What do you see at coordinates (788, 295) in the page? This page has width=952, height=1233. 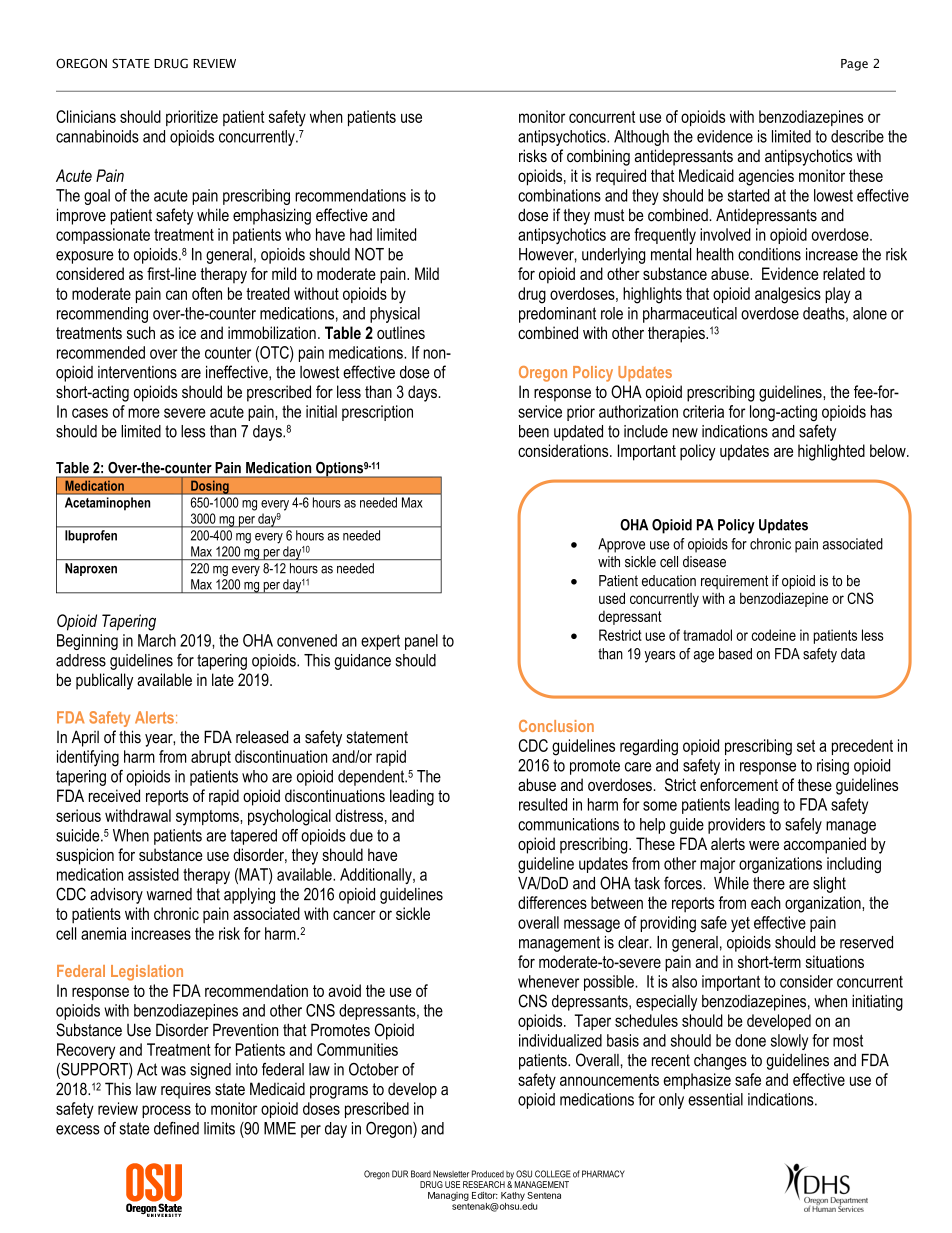 I see `analgesics` at bounding box center [788, 295].
